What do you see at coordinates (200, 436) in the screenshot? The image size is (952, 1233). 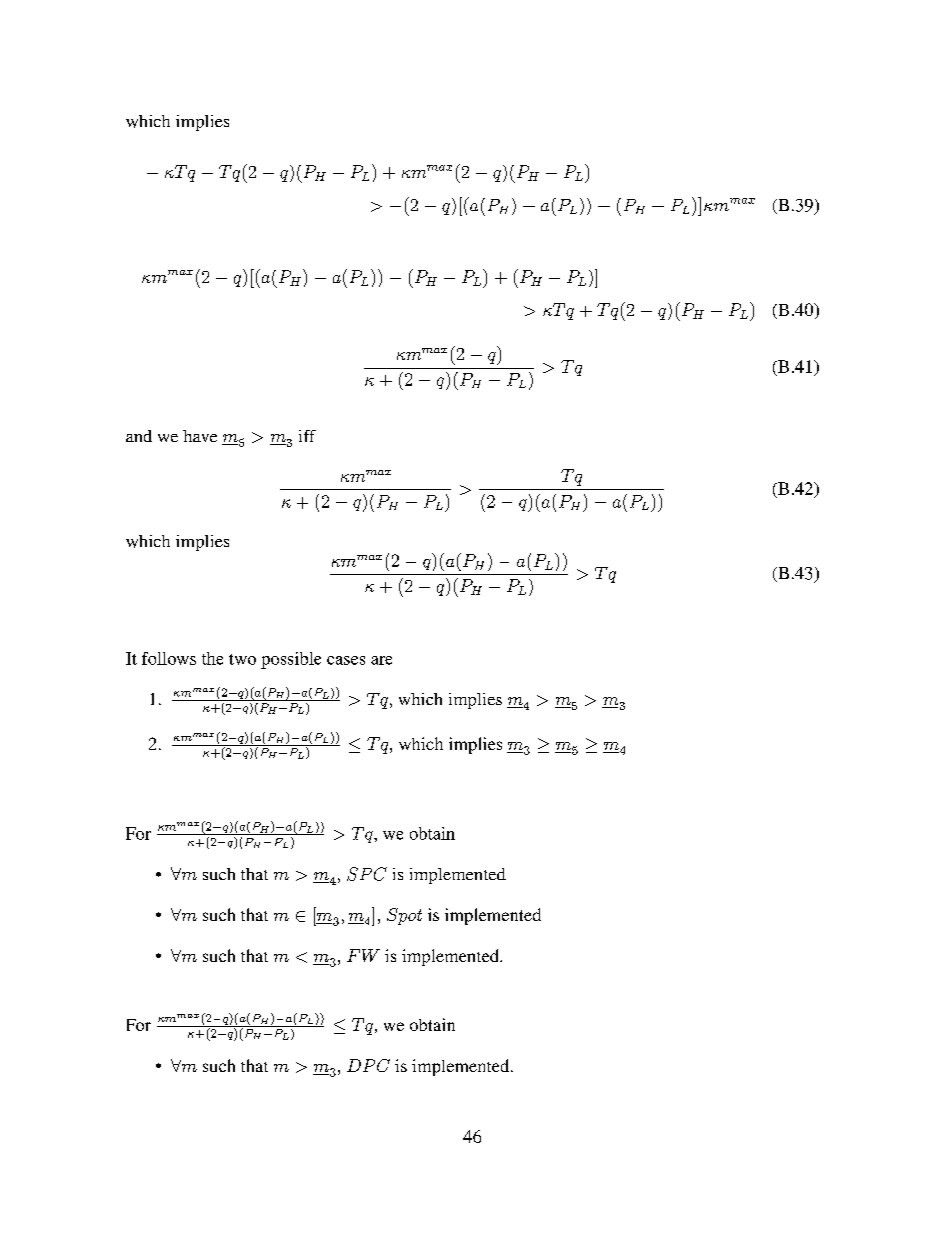 I see `have` at bounding box center [200, 436].
